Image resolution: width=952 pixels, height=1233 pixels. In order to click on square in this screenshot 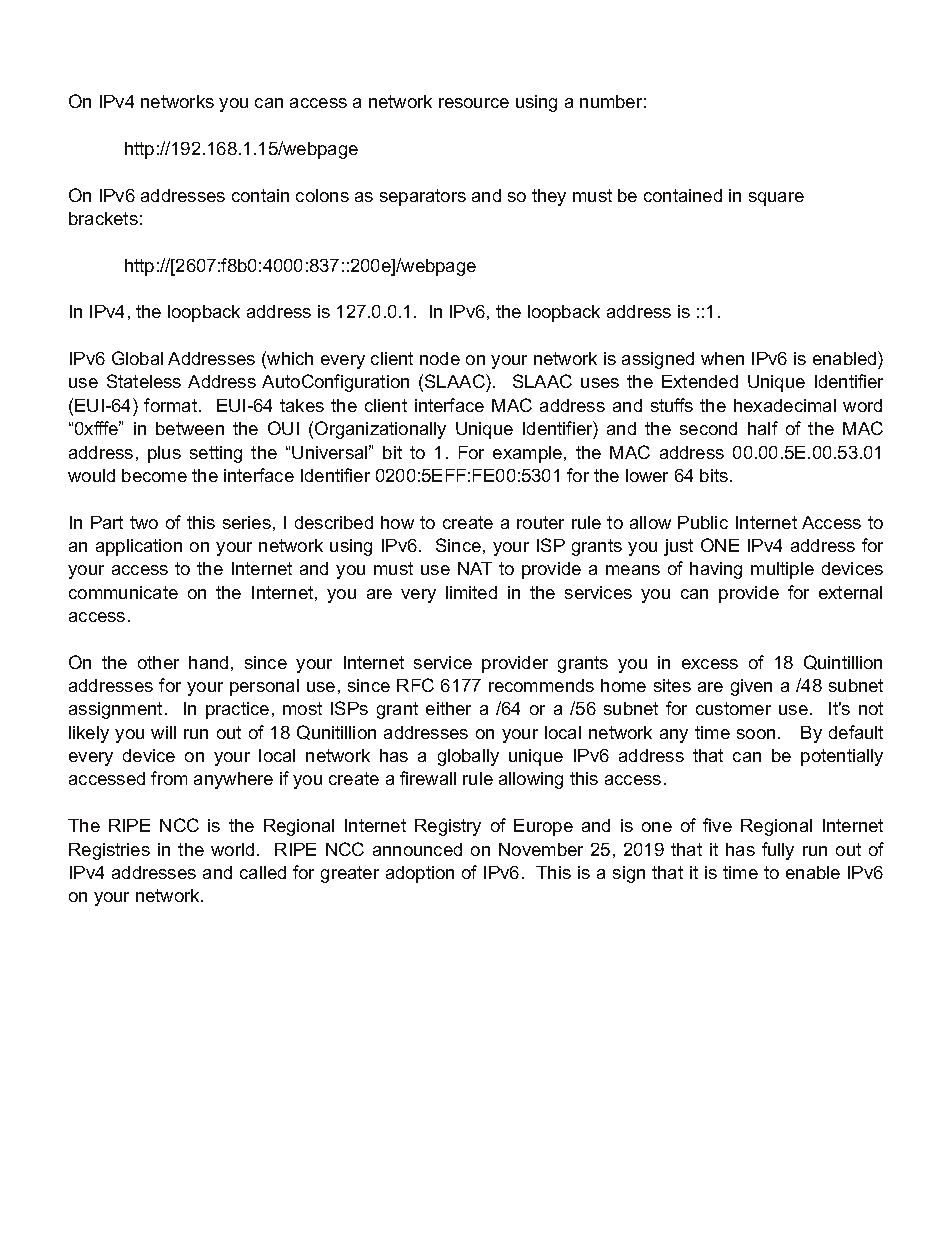, I will do `click(776, 199)`.
